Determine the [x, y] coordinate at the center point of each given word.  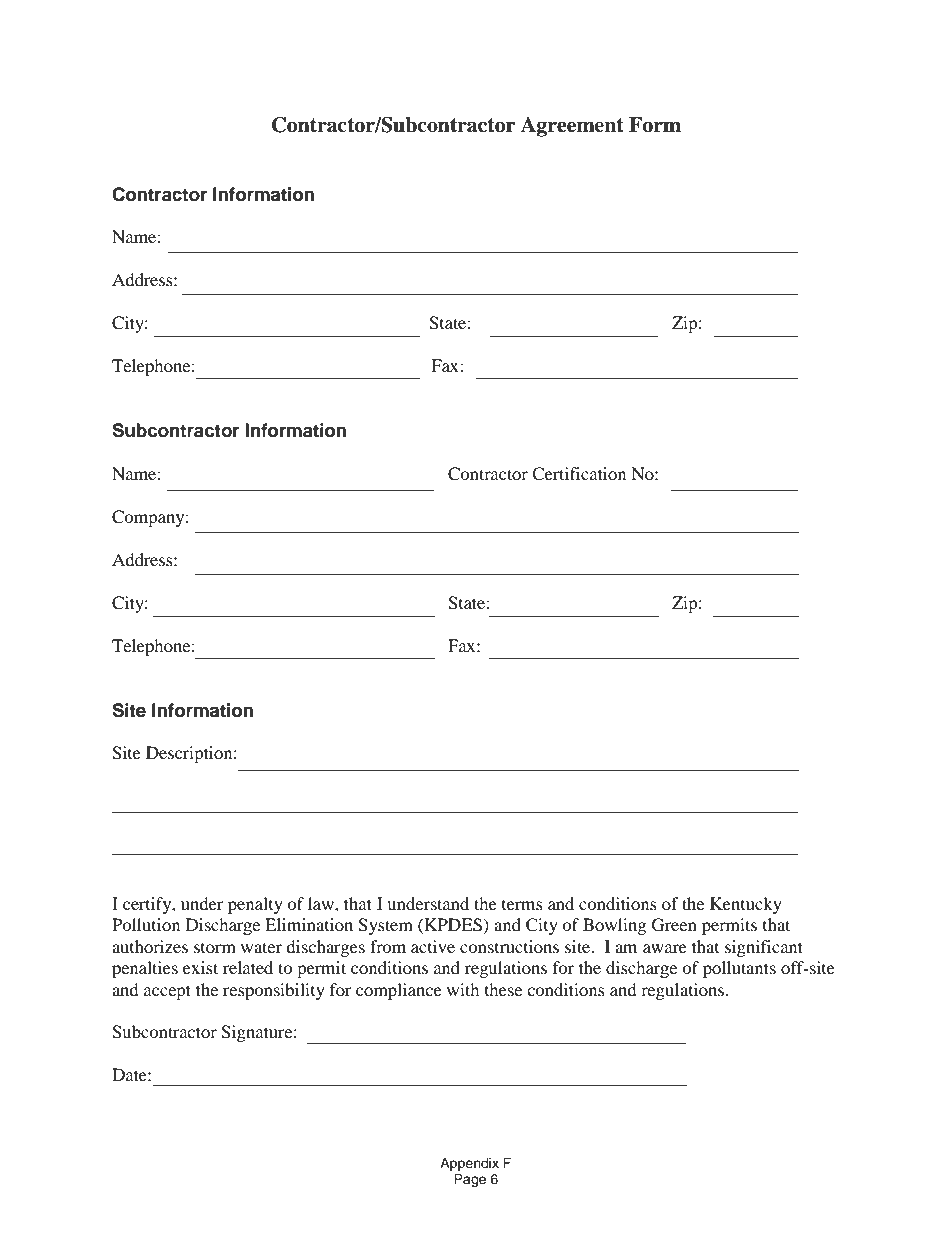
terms [522, 905]
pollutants [739, 969]
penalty [255, 905]
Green [674, 925]
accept [167, 992]
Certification [579, 474]
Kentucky [746, 905]
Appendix [469, 1164]
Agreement [572, 127]
